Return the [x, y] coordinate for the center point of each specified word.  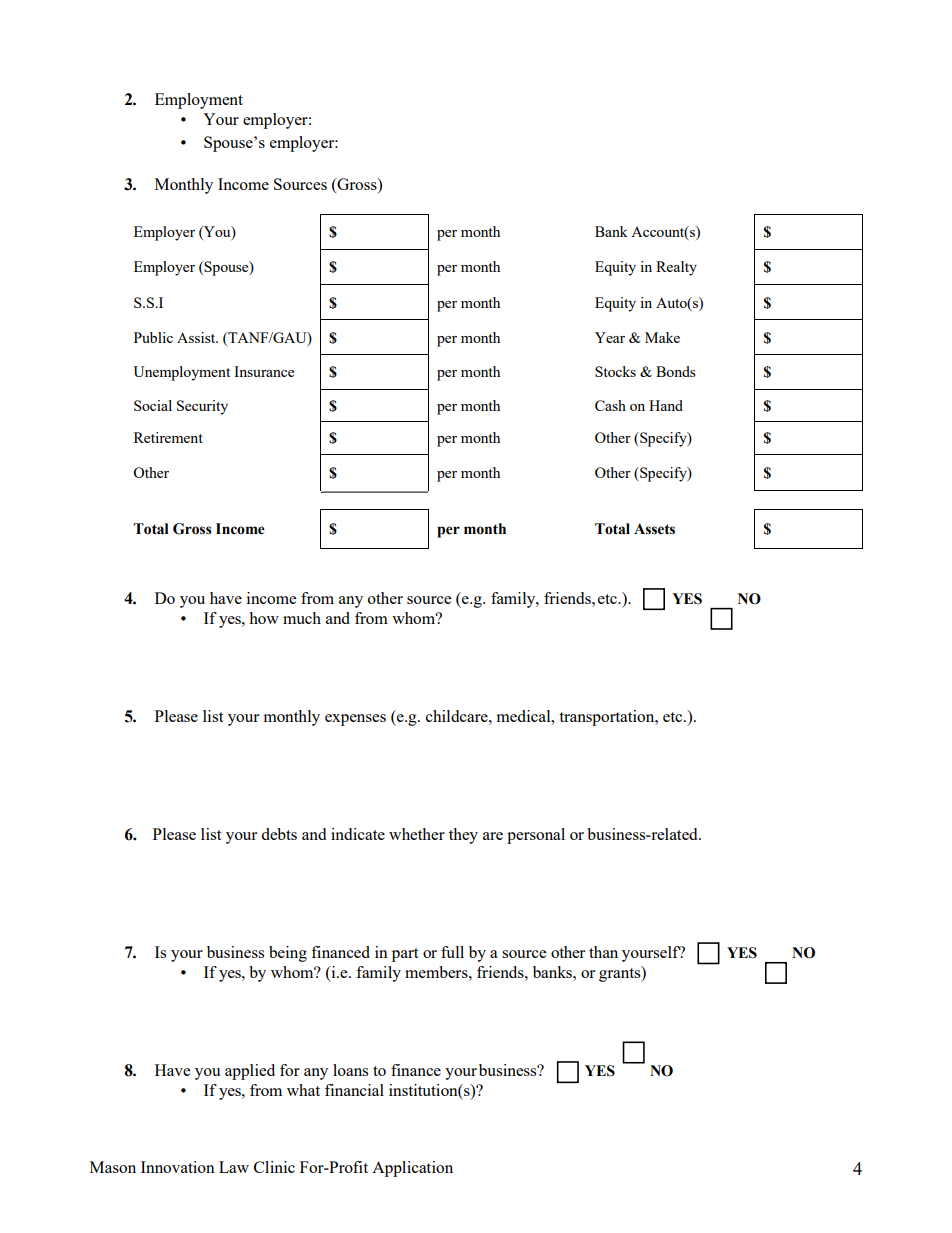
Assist [197, 337]
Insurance [264, 371]
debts [279, 834]
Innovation [178, 1167]
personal [536, 836]
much [302, 618]
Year [610, 337]
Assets [654, 529]
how [264, 618]
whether [417, 834]
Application [412, 1169]
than [603, 952]
